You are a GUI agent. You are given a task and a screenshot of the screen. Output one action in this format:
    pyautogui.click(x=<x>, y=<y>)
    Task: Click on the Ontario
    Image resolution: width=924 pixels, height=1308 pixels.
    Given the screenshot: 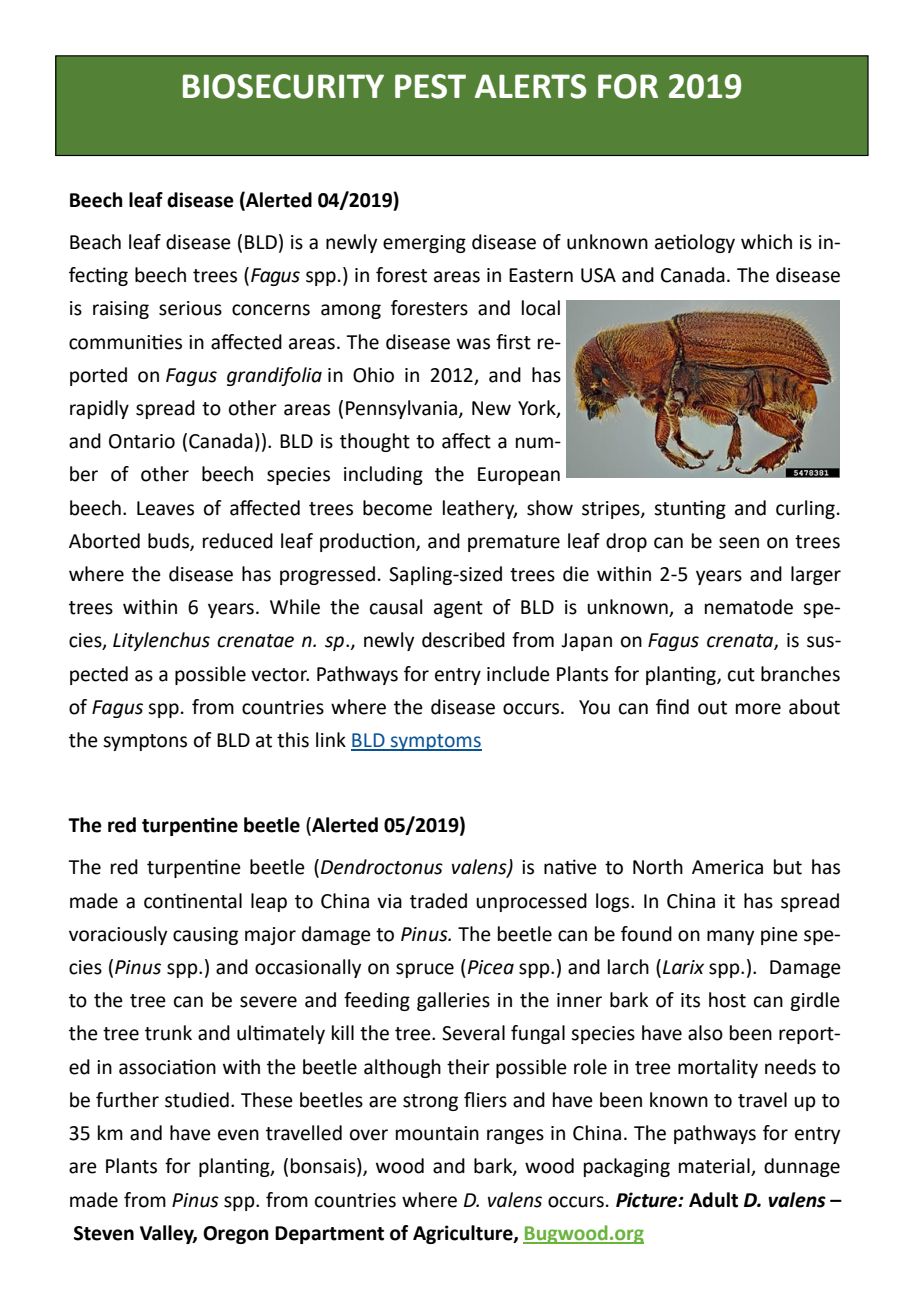 What is the action you would take?
    pyautogui.click(x=142, y=441)
